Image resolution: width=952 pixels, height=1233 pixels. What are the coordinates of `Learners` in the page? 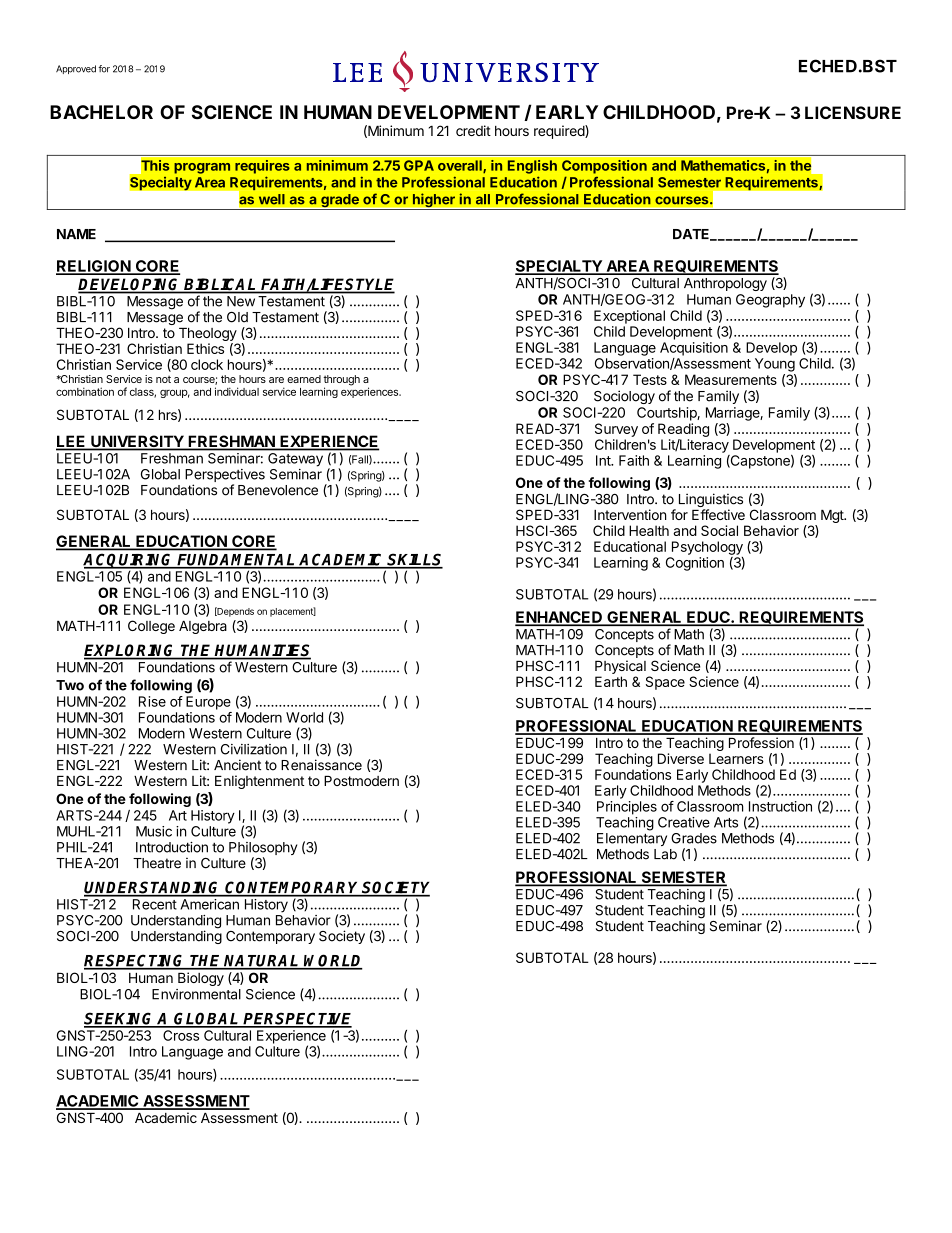 It's located at (736, 758).
